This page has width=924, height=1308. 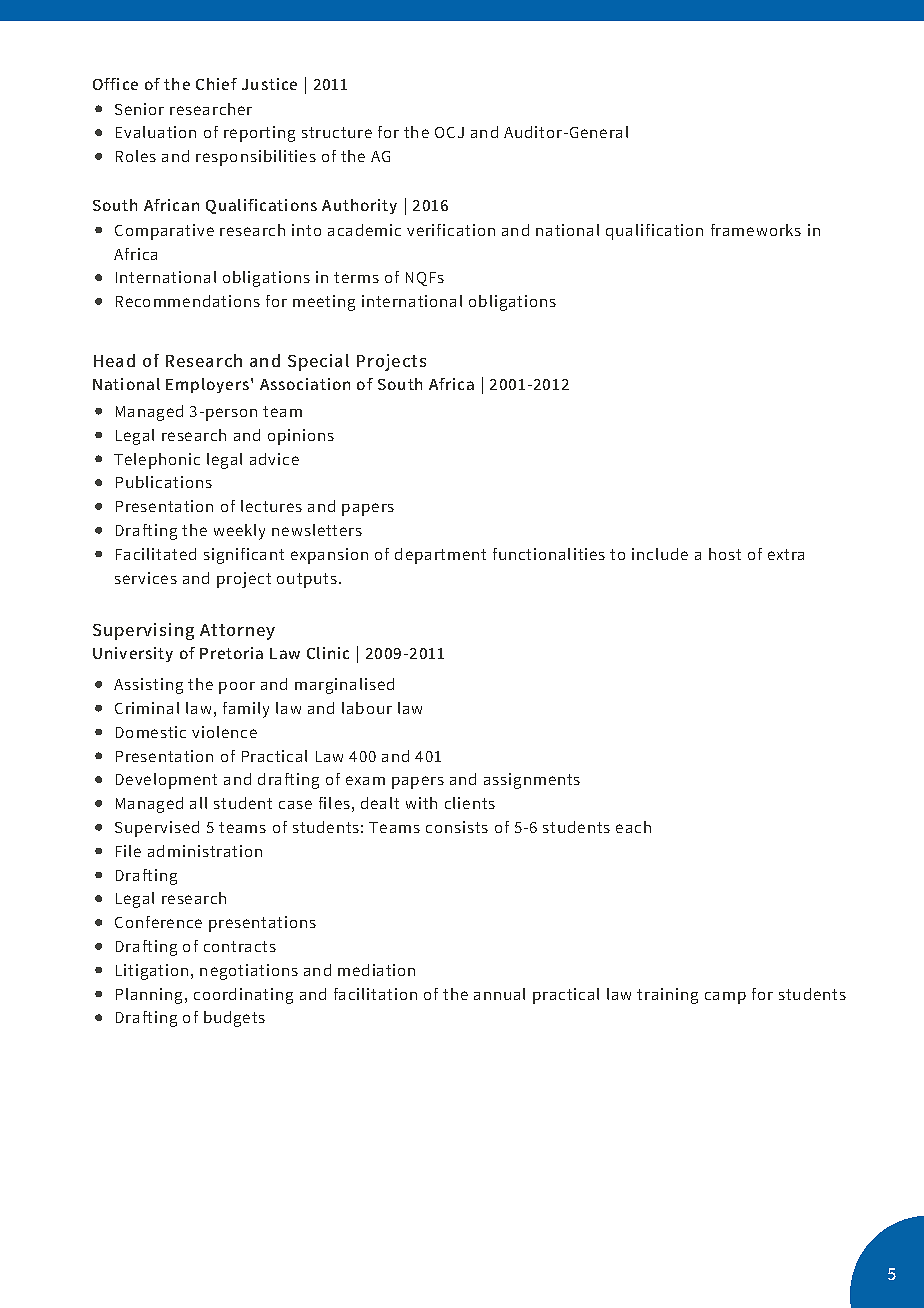 What do you see at coordinates (725, 554) in the page?
I see `host` at bounding box center [725, 554].
